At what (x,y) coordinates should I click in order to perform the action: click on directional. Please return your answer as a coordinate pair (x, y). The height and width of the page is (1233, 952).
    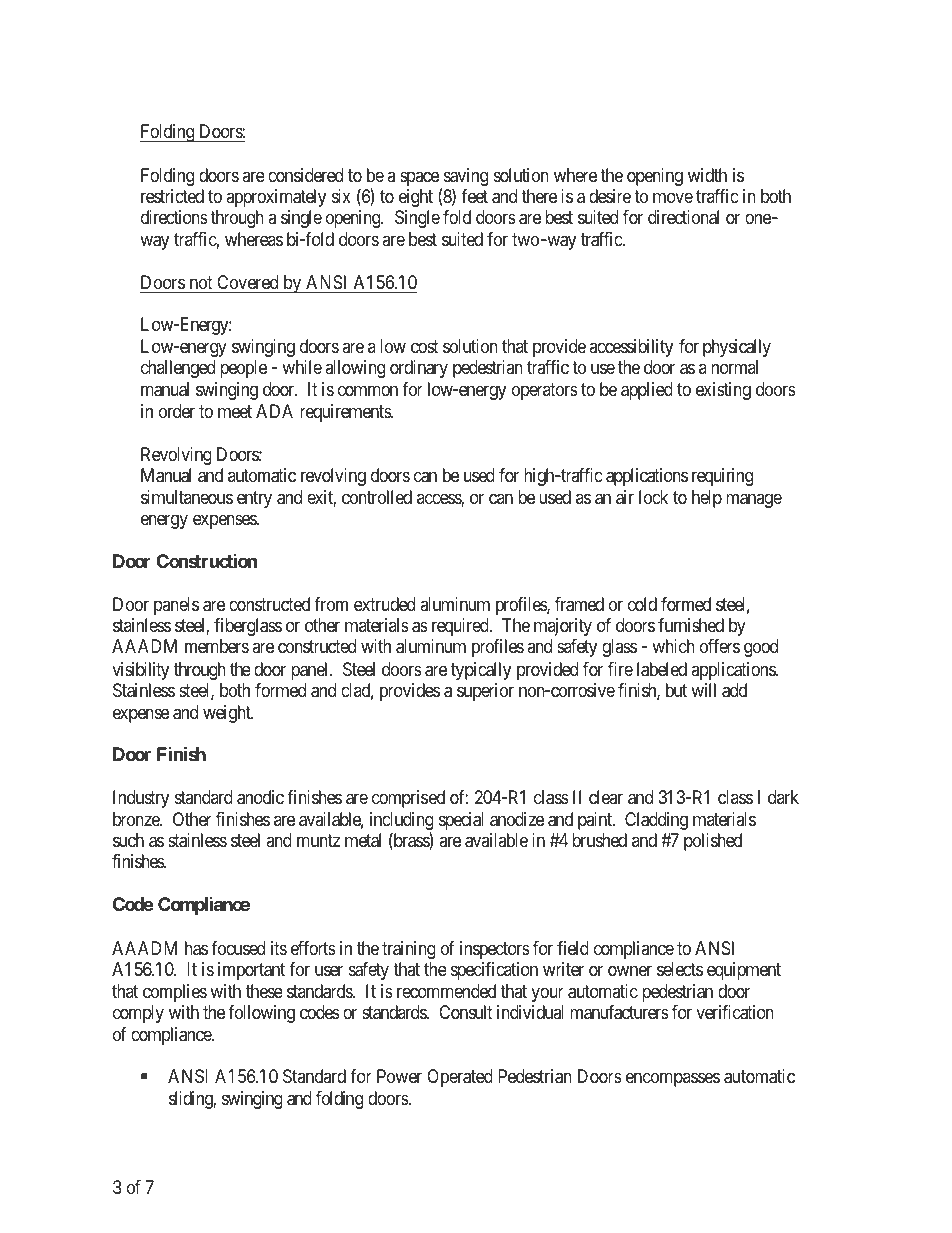
    Looking at the image, I should click on (683, 217).
